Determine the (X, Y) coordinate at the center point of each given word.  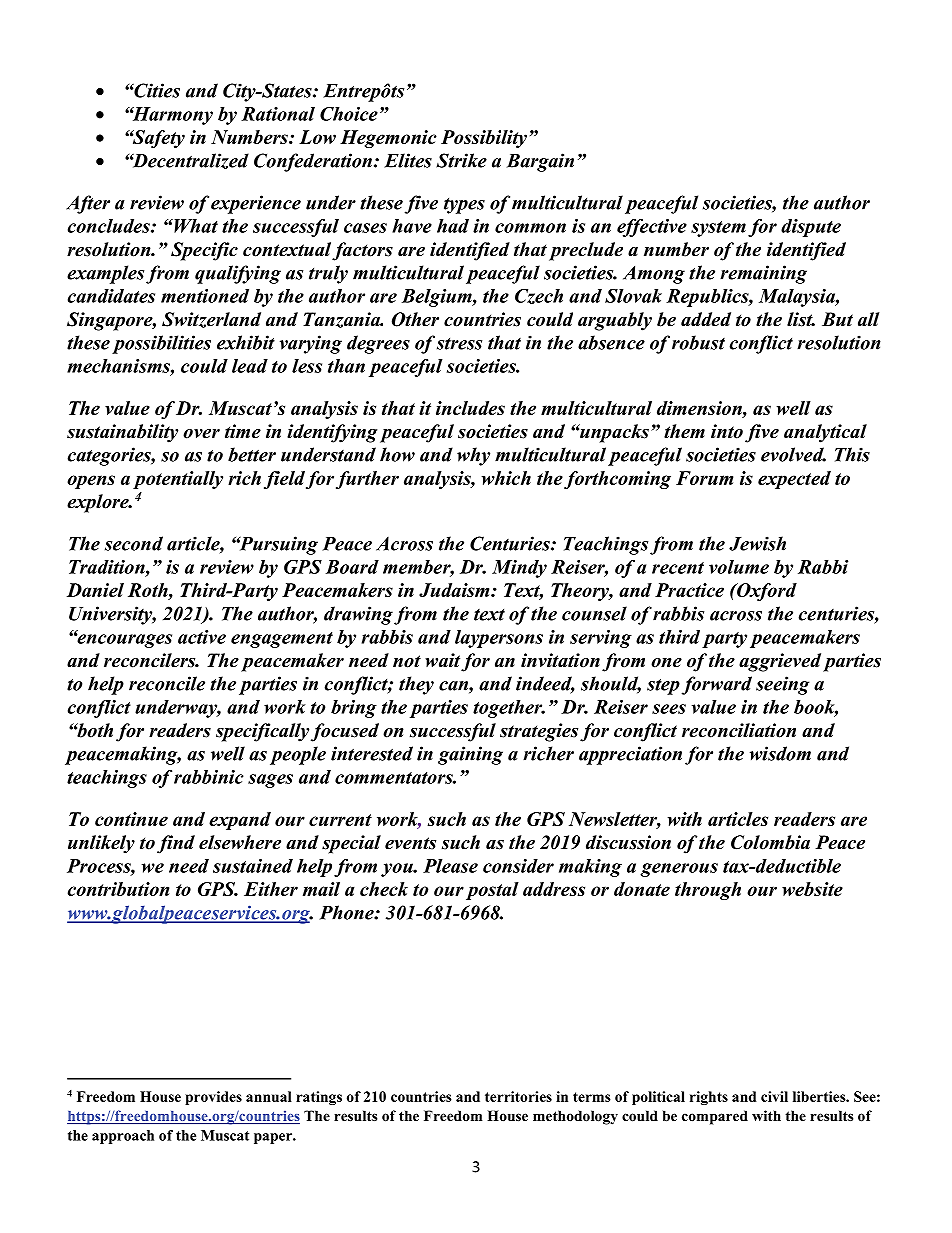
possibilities (161, 344)
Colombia (770, 842)
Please (450, 866)
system (718, 229)
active (202, 637)
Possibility (484, 139)
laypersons (499, 639)
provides (213, 1098)
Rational (278, 114)
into (727, 431)
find (176, 844)
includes (470, 408)
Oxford (766, 592)
